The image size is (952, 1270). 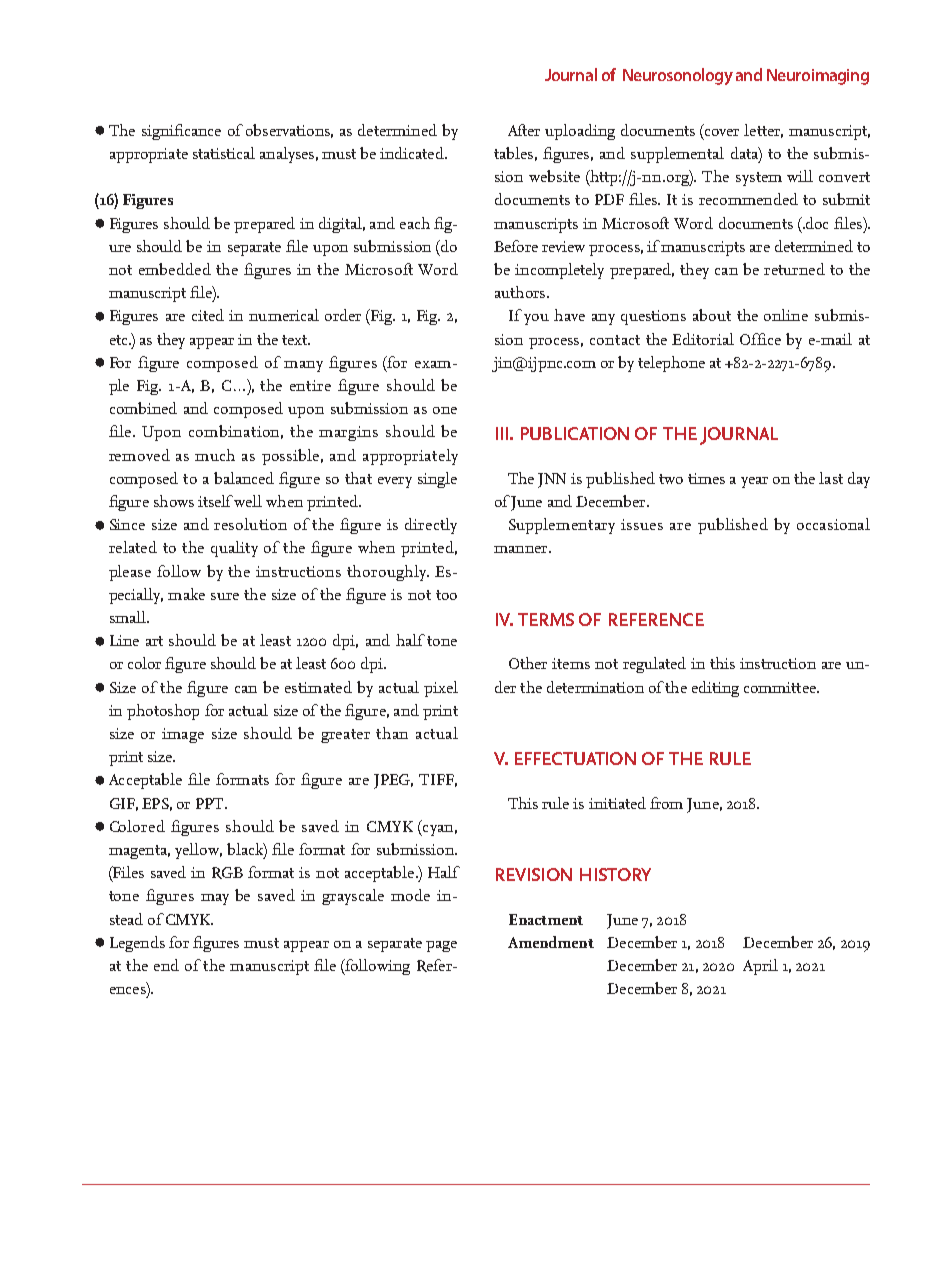 What do you see at coordinates (441, 689) in the screenshot?
I see `pixel` at bounding box center [441, 689].
